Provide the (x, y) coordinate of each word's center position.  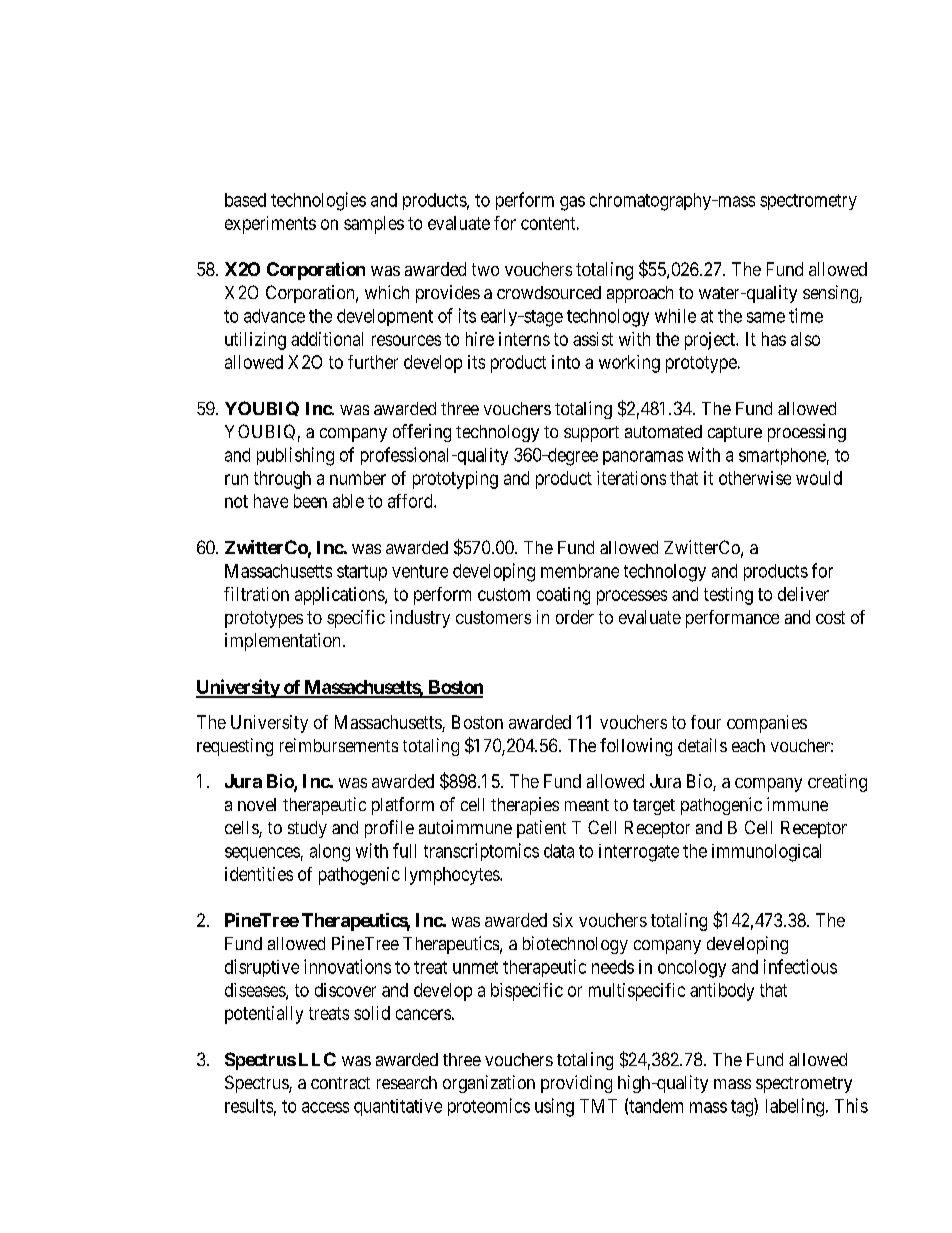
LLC (317, 1059)
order (575, 617)
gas (572, 203)
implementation (282, 642)
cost (830, 617)
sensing (831, 294)
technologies (318, 201)
